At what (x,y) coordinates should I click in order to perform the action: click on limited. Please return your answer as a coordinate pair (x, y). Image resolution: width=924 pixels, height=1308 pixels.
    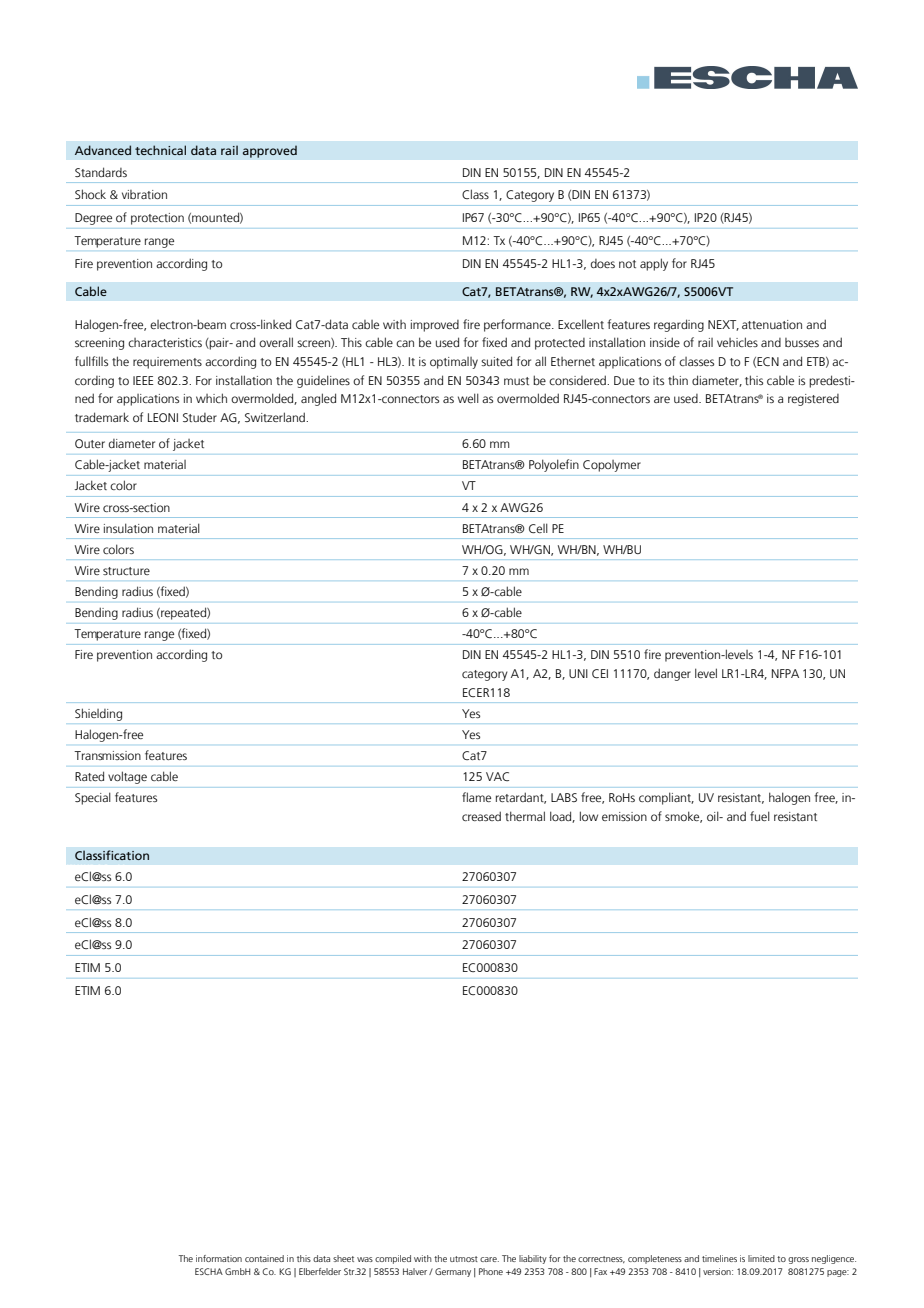
    Looking at the image, I should click on (761, 1258).
